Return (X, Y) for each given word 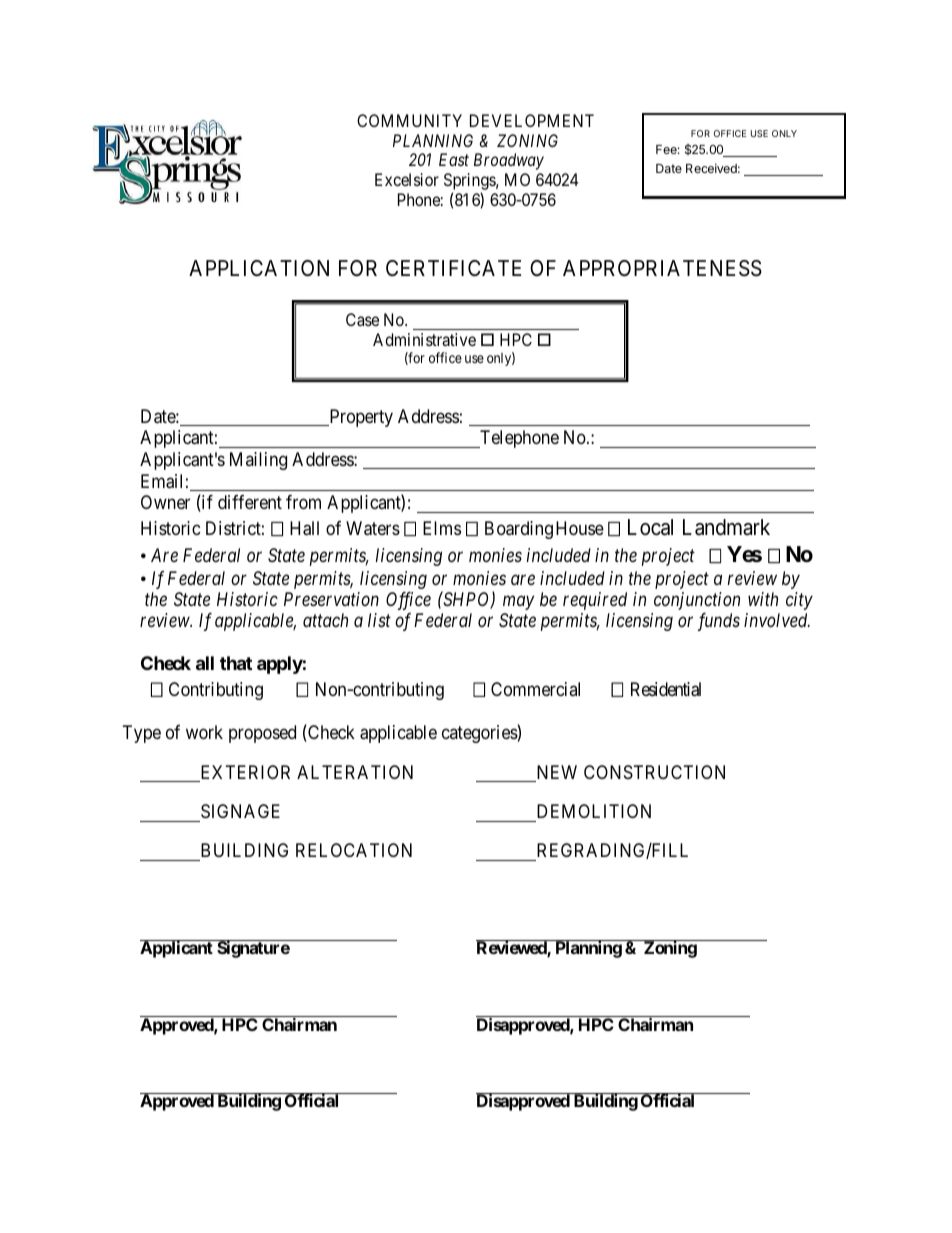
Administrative (424, 339)
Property (360, 418)
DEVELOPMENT (532, 120)
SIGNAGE (240, 811)
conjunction (697, 601)
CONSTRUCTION (654, 772)
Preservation (331, 599)
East (454, 159)
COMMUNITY (409, 120)
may (518, 603)
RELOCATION (354, 850)
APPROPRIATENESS (662, 268)
